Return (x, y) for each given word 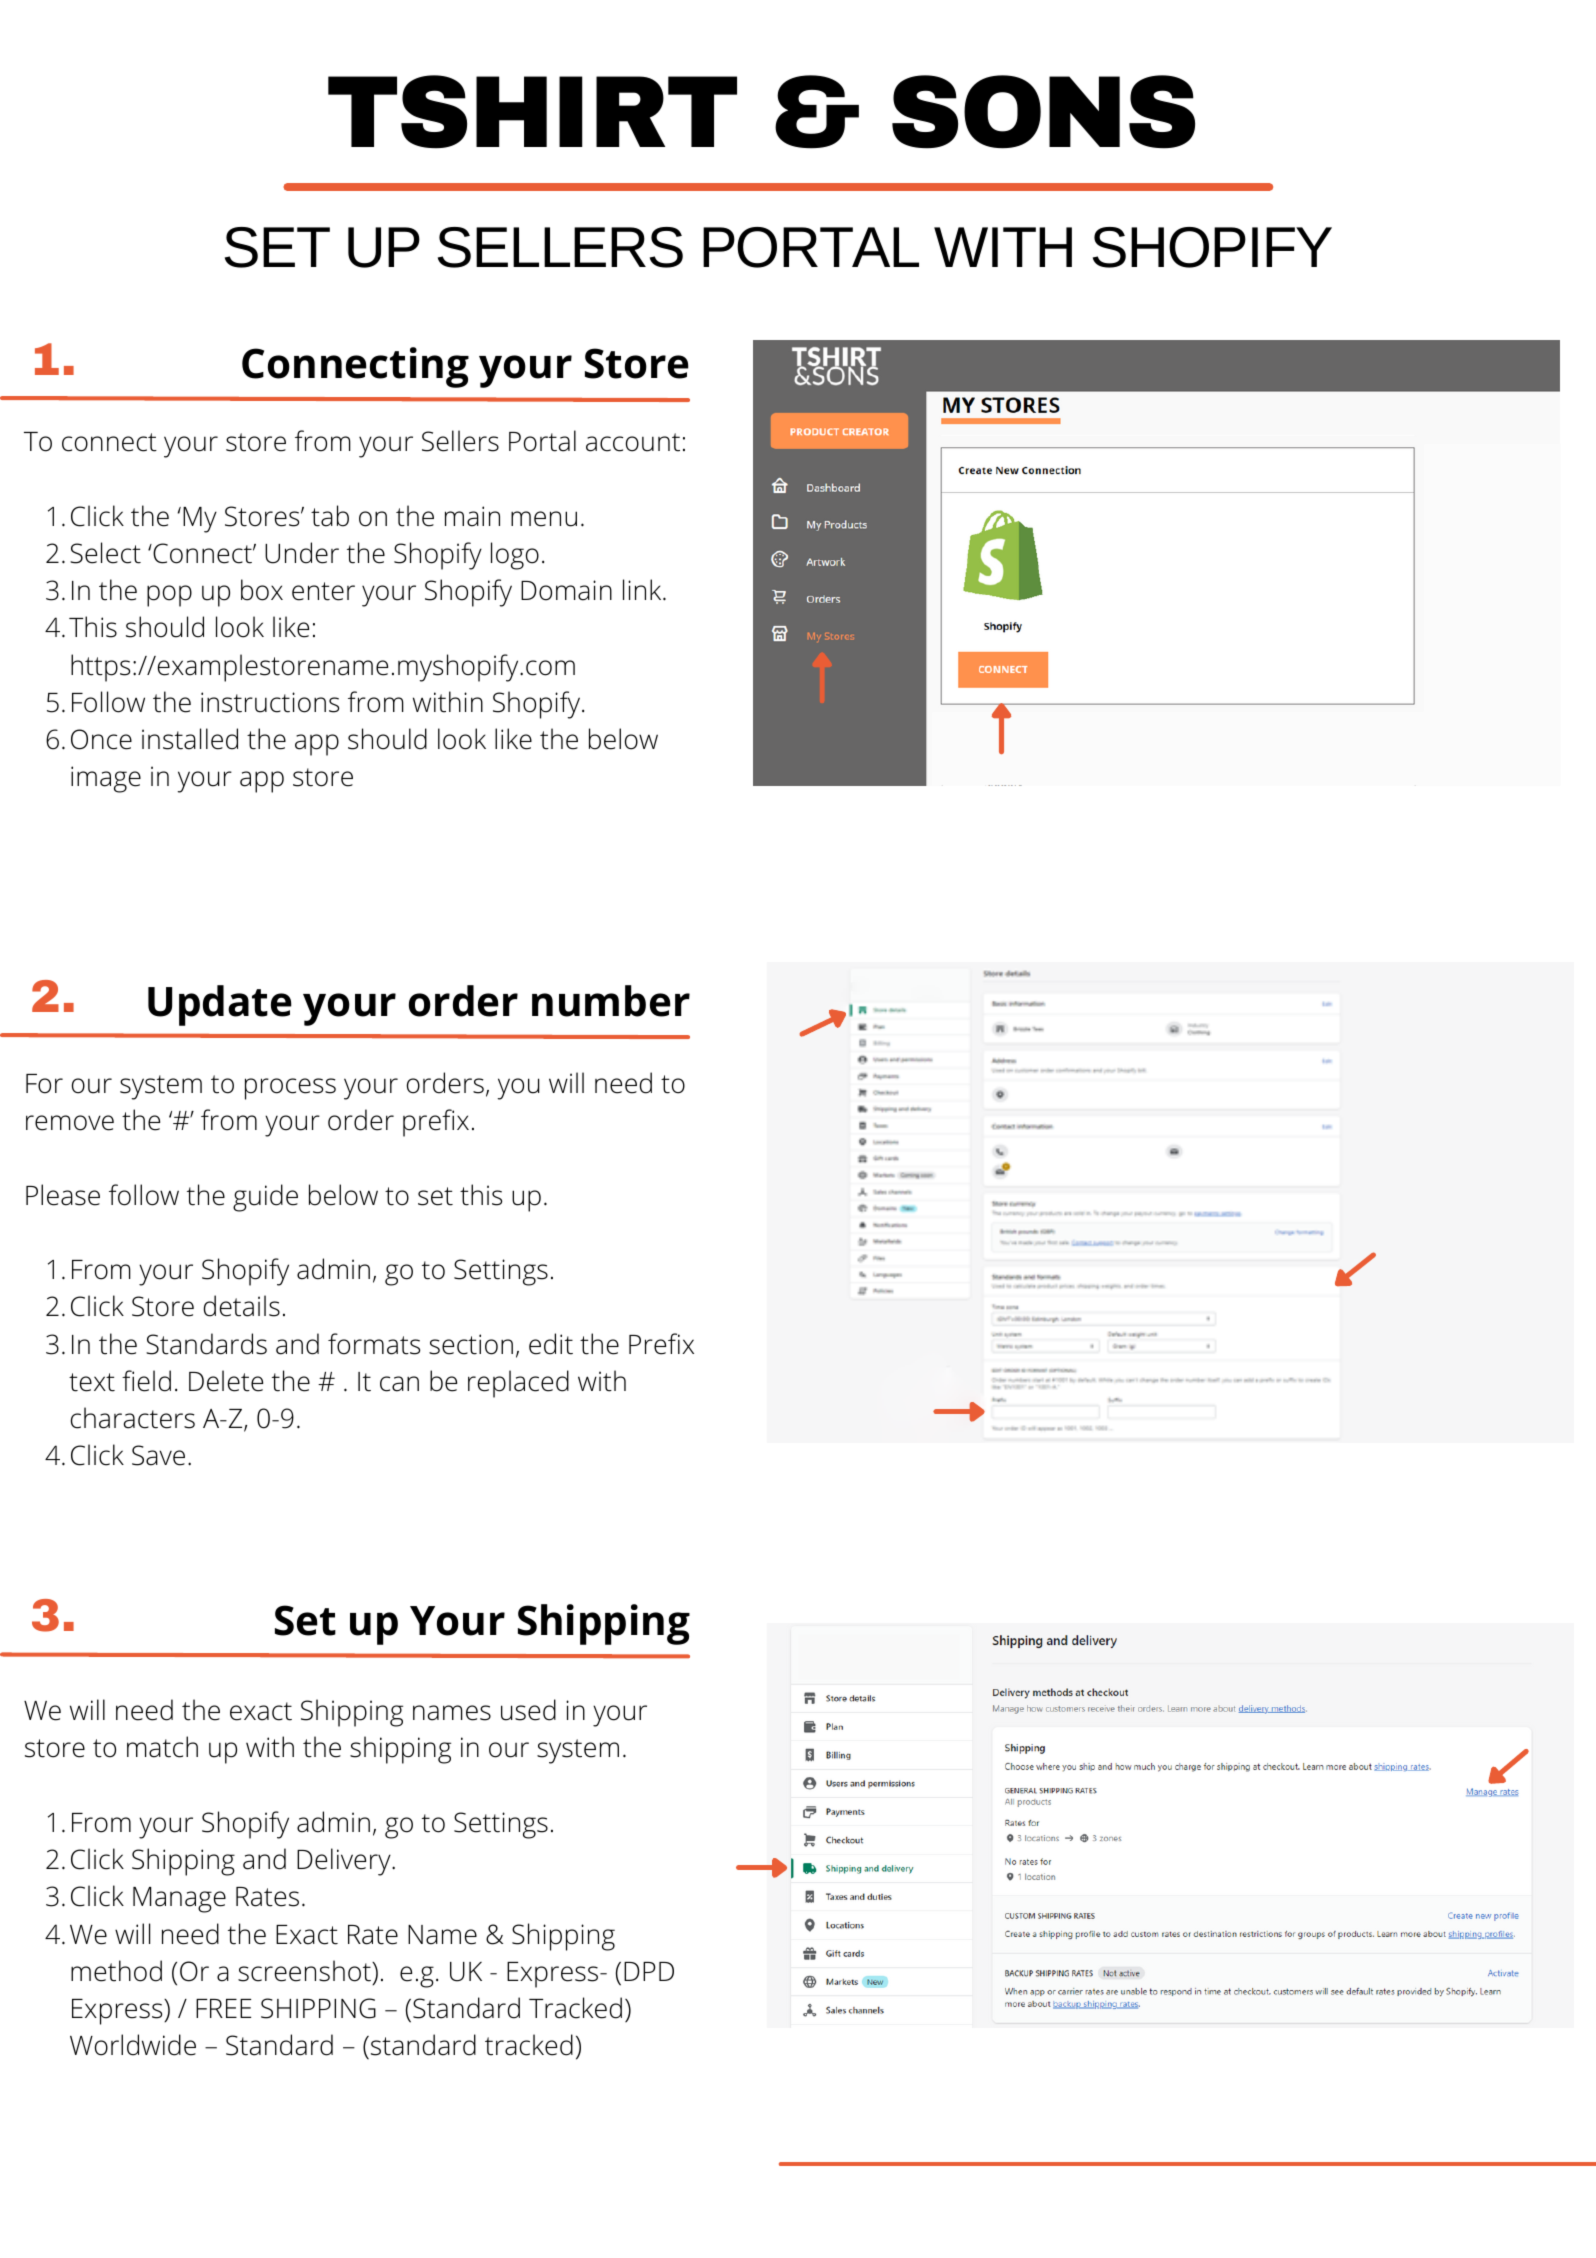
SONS (1043, 112)
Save (158, 1455)
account (633, 442)
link (643, 589)
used (528, 1710)
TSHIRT (532, 112)
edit (551, 1344)
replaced (518, 1384)
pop (169, 596)
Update (220, 1005)
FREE (223, 2008)
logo (515, 556)
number (611, 1001)
